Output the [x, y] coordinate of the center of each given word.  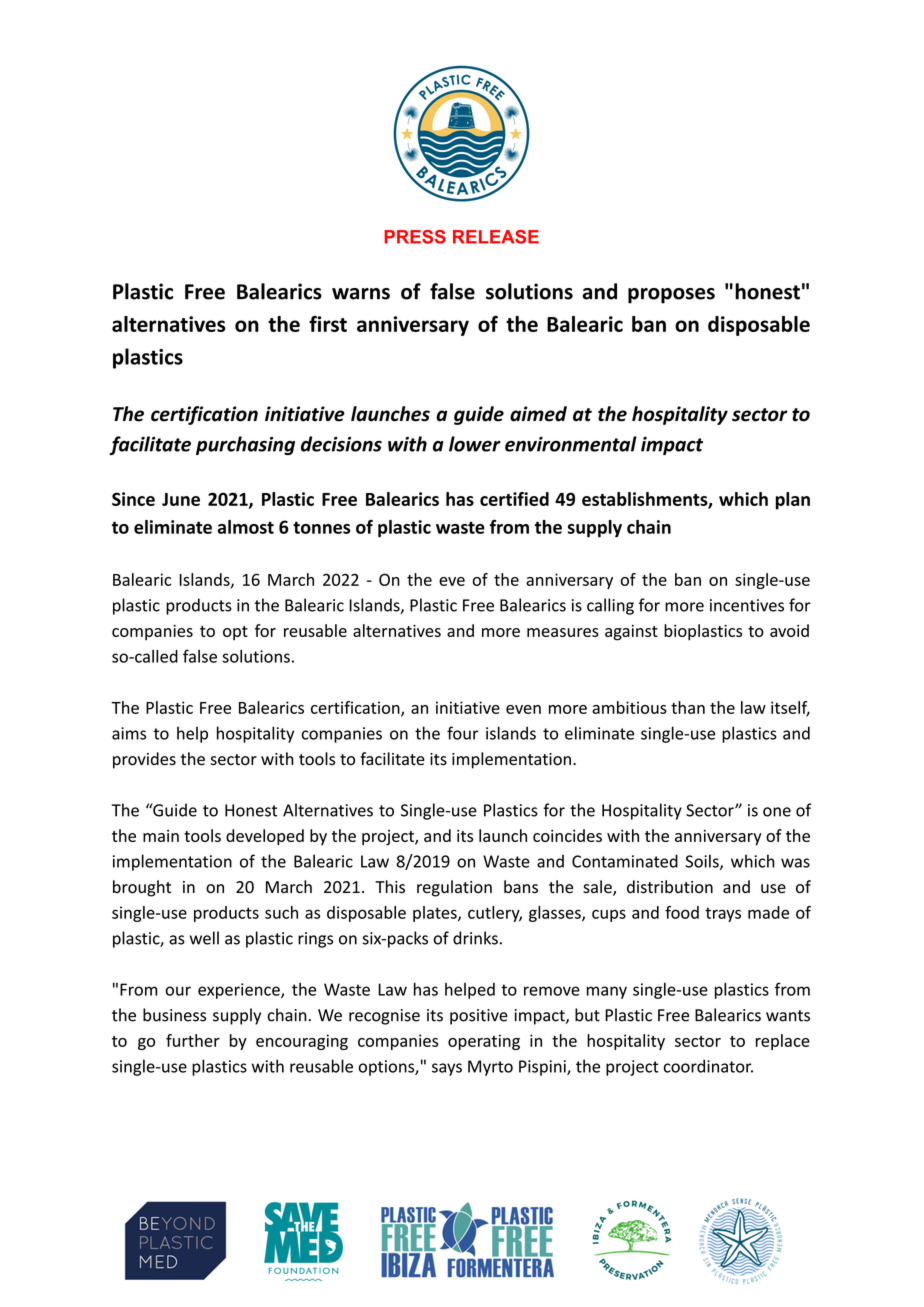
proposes [671, 296]
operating [484, 1042]
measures [563, 632]
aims [129, 733]
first [328, 324]
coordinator [708, 1066]
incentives [747, 605]
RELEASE [496, 237]
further [193, 1040]
